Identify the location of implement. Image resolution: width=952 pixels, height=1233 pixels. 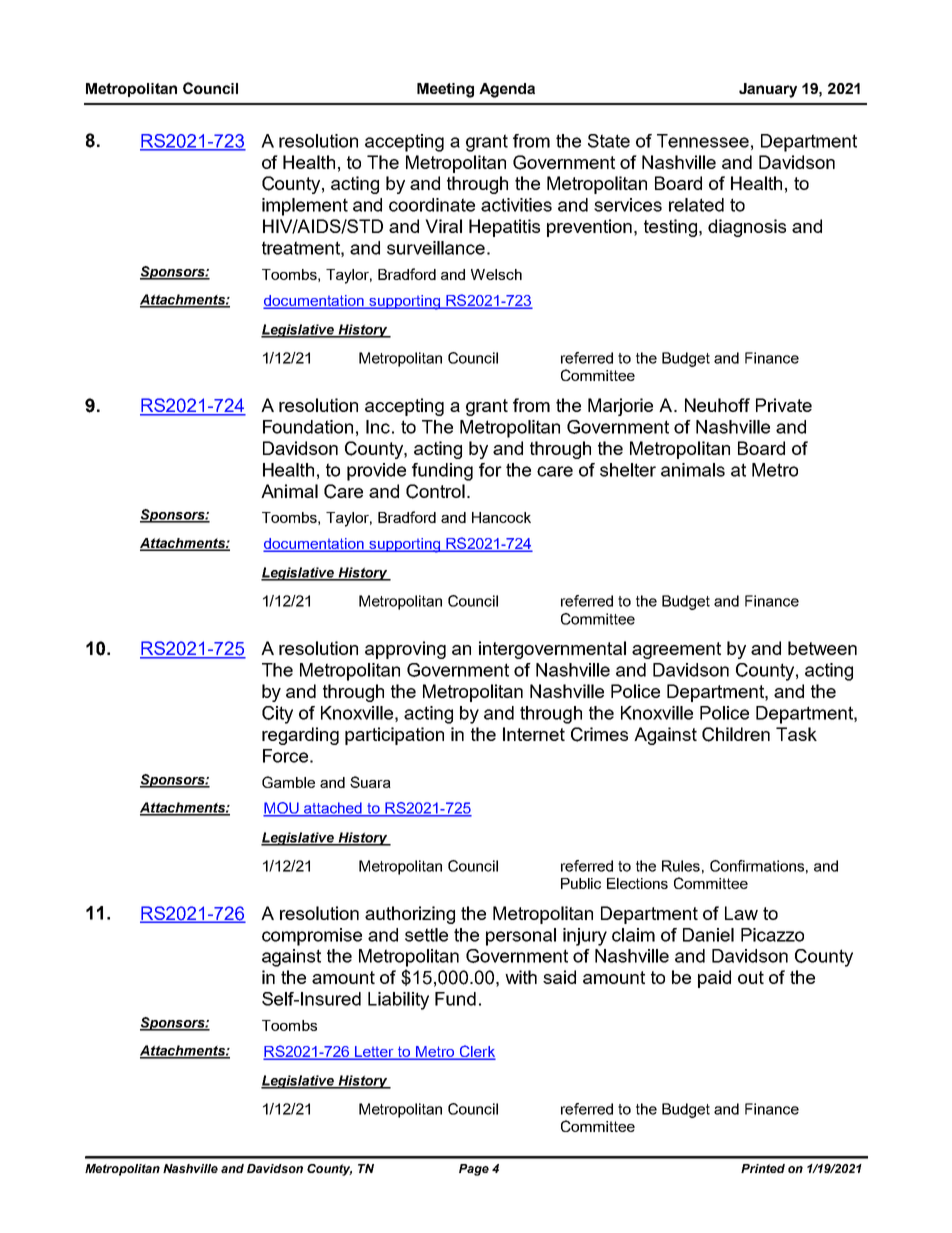
(305, 207).
